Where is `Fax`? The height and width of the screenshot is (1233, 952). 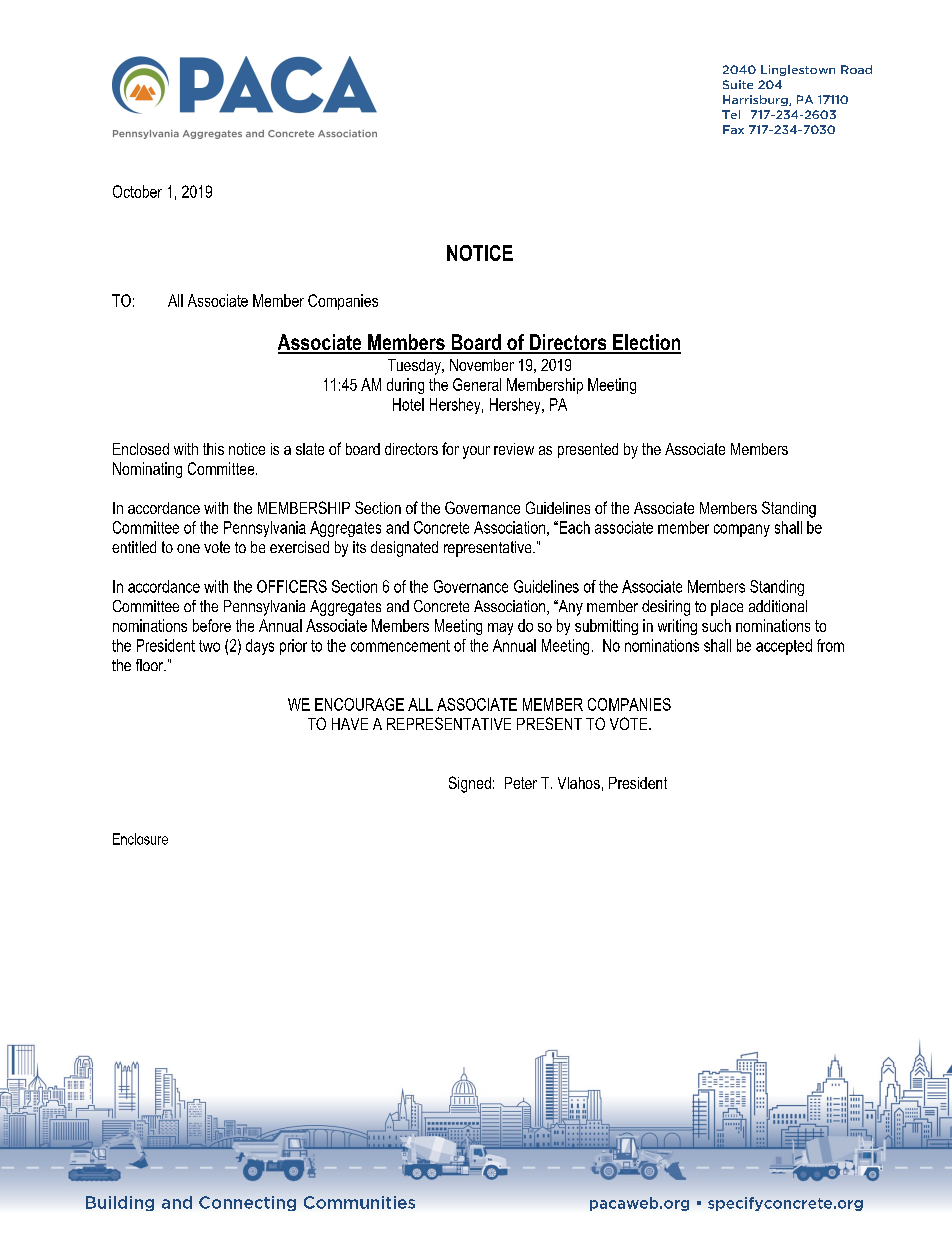
Fax is located at coordinates (733, 129).
